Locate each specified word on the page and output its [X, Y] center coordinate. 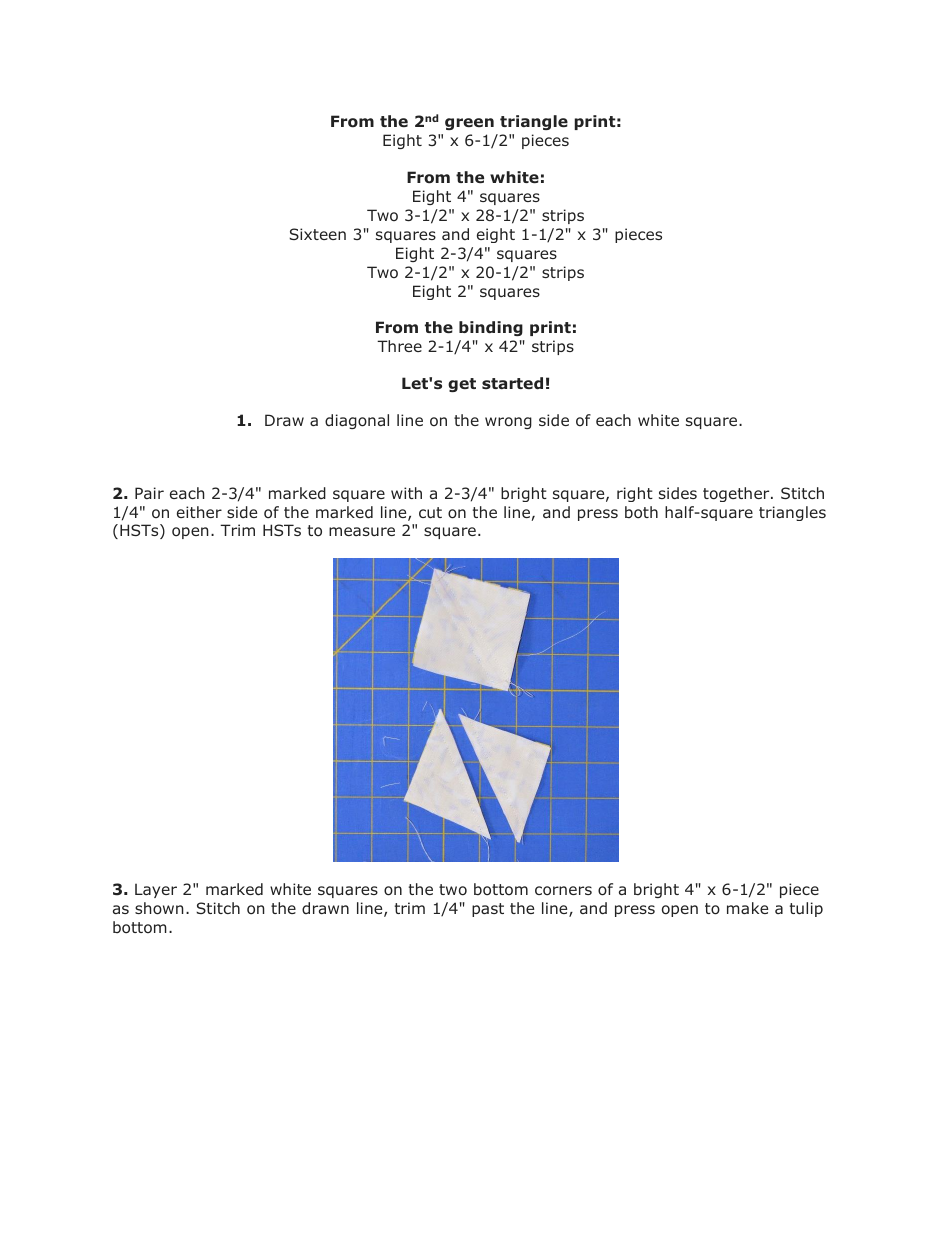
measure [362, 531]
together [737, 494]
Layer [156, 891]
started [512, 383]
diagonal [357, 421]
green [469, 124]
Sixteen [317, 234]
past [488, 910]
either [199, 512]
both [641, 512]
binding [491, 328]
